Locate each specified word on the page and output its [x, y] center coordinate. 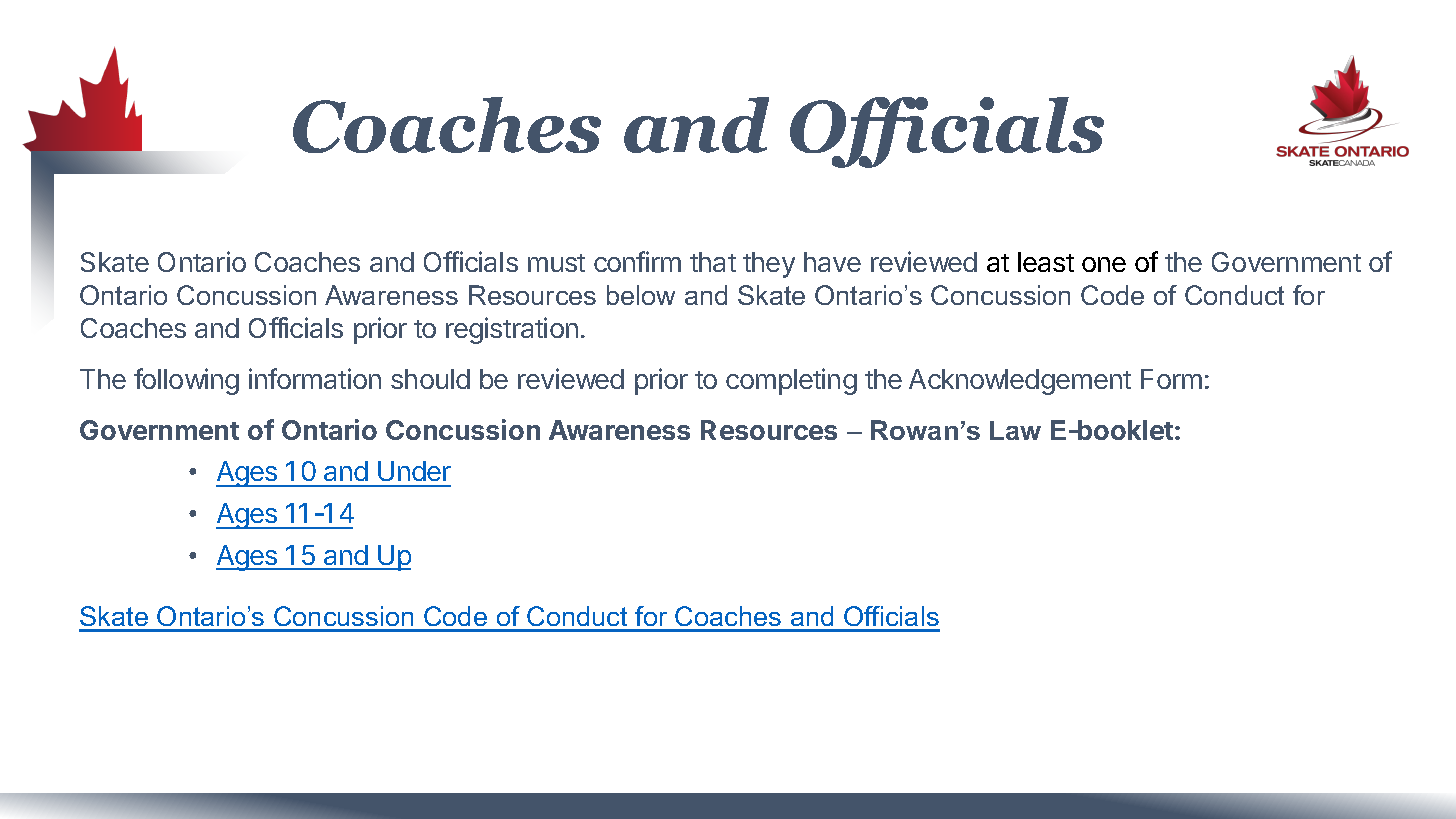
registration [512, 330]
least [1046, 262]
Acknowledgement [1020, 382]
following [186, 381]
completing [791, 381]
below [641, 295]
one [1104, 264]
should [430, 379]
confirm [637, 261]
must [556, 263]
